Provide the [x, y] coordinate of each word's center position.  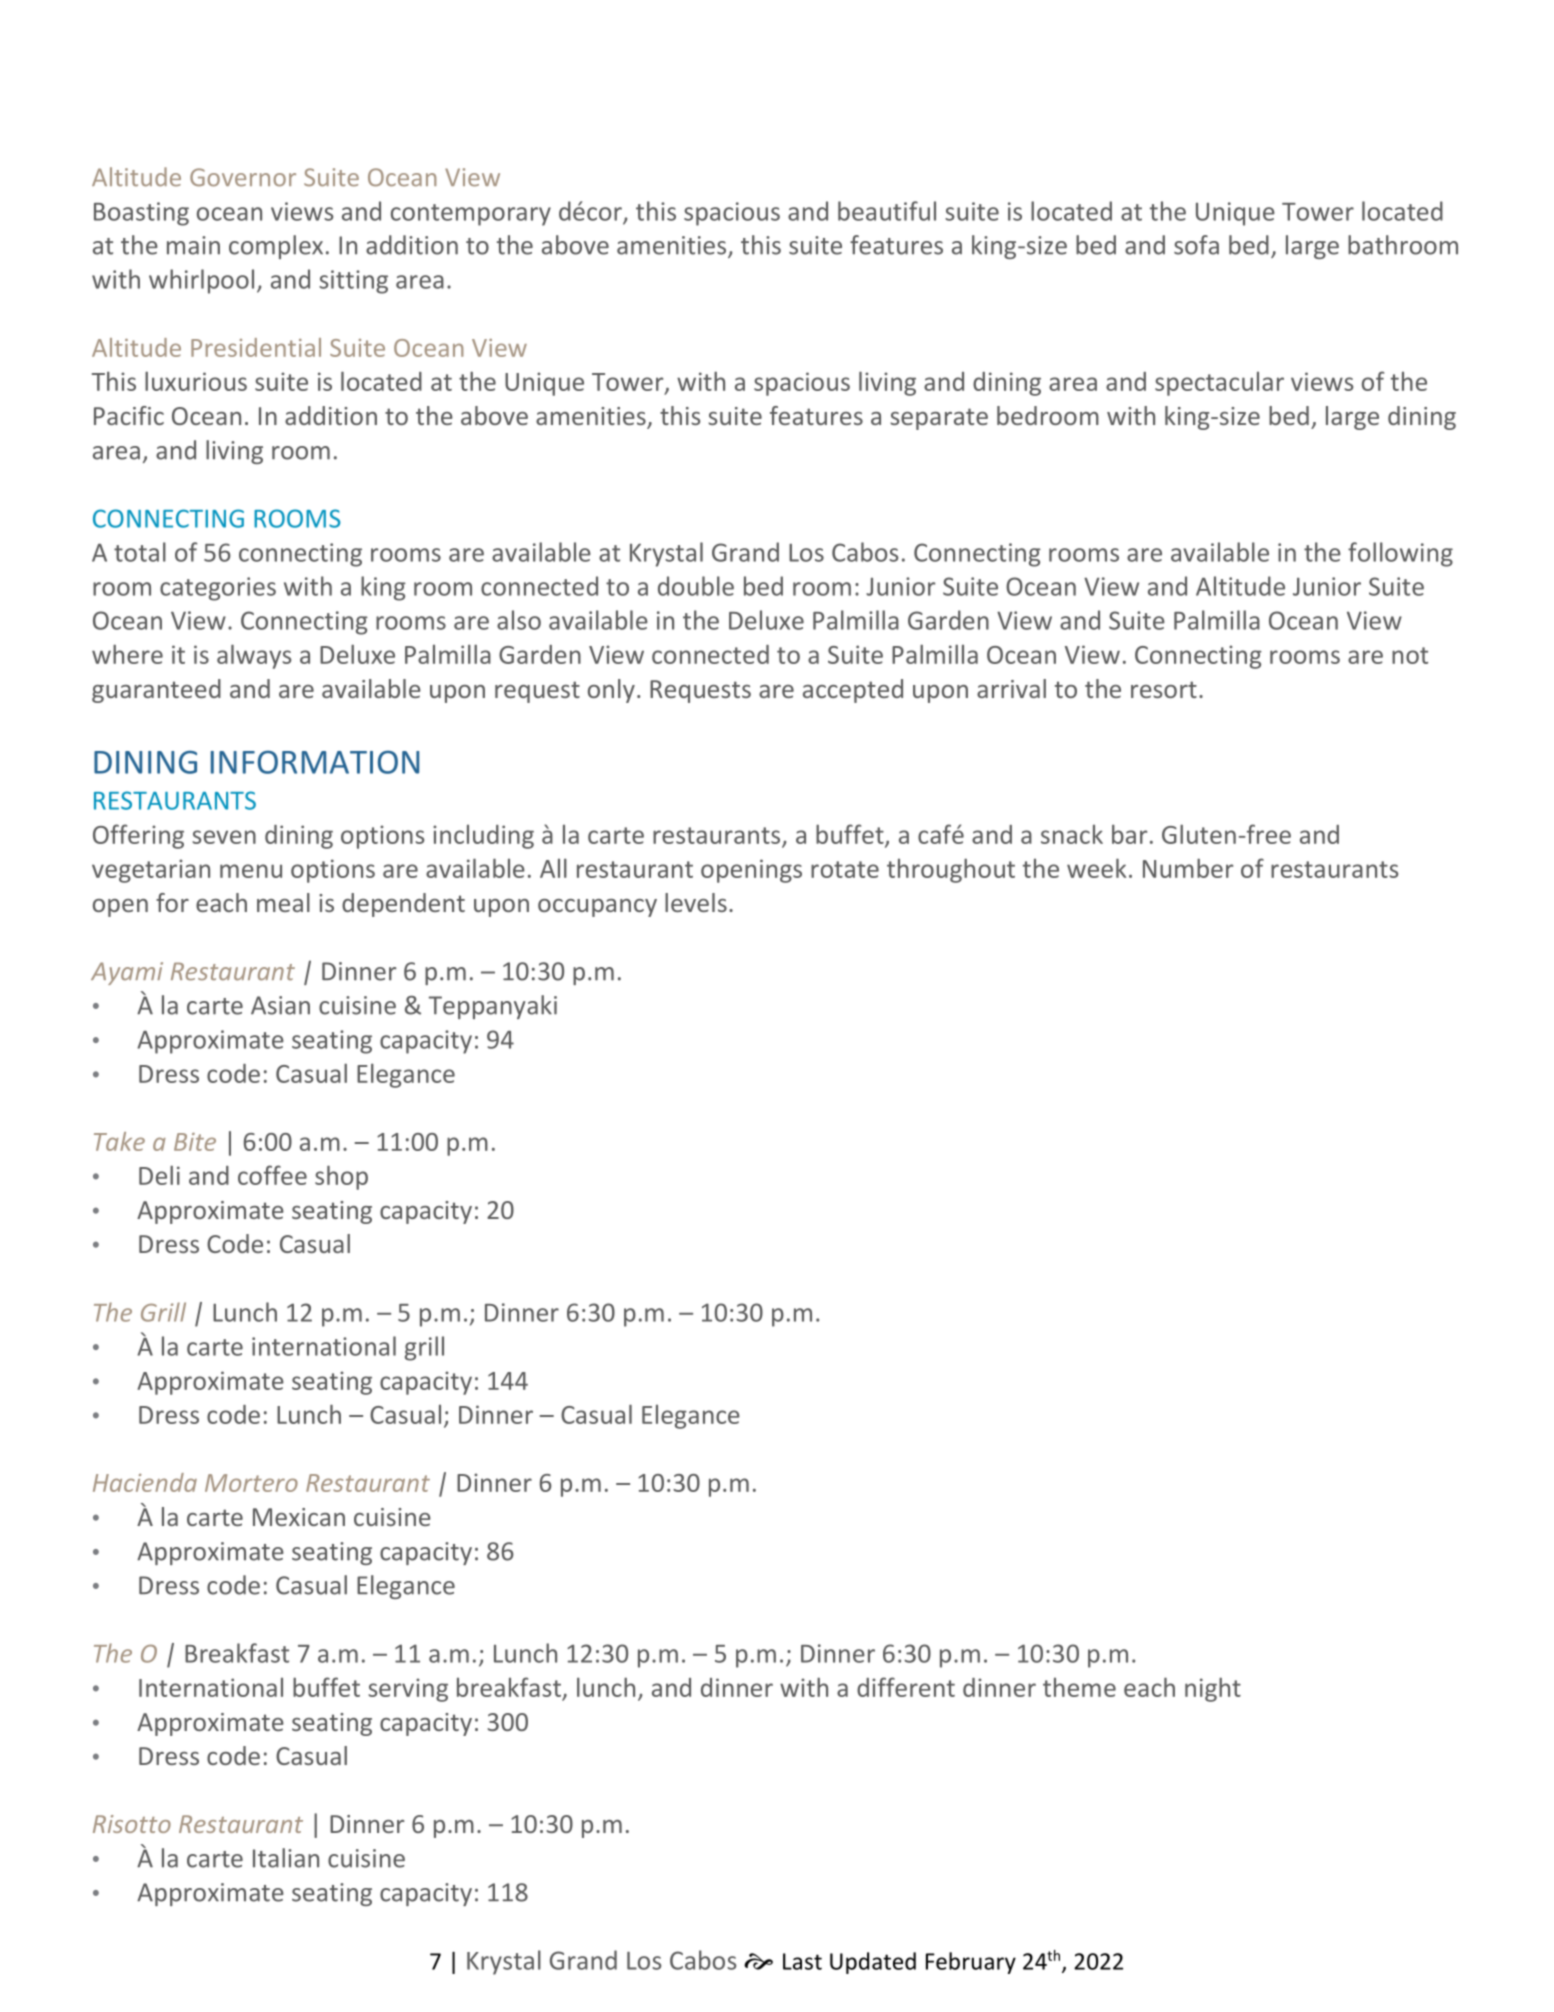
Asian [280, 1005]
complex [276, 247]
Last [802, 1961]
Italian [286, 1858]
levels [696, 902]
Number [1188, 868]
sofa [1196, 245]
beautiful [887, 211]
